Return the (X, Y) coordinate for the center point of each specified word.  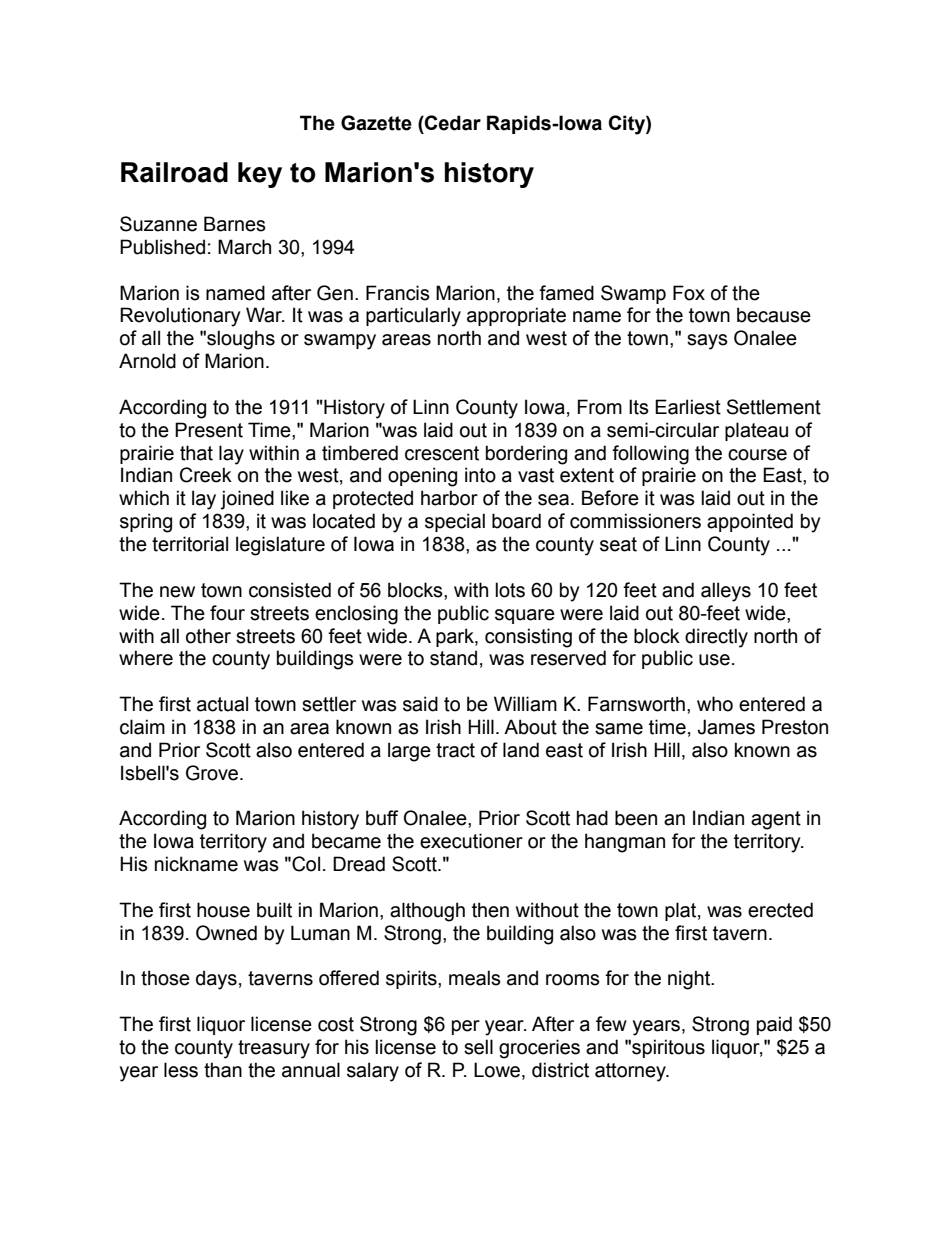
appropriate (516, 316)
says (707, 342)
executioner (471, 841)
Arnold (147, 361)
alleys (726, 592)
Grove (213, 773)
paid (774, 1025)
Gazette (376, 123)
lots (510, 590)
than (223, 1070)
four (227, 613)
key (260, 175)
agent (776, 820)
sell (478, 1047)
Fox (689, 293)
